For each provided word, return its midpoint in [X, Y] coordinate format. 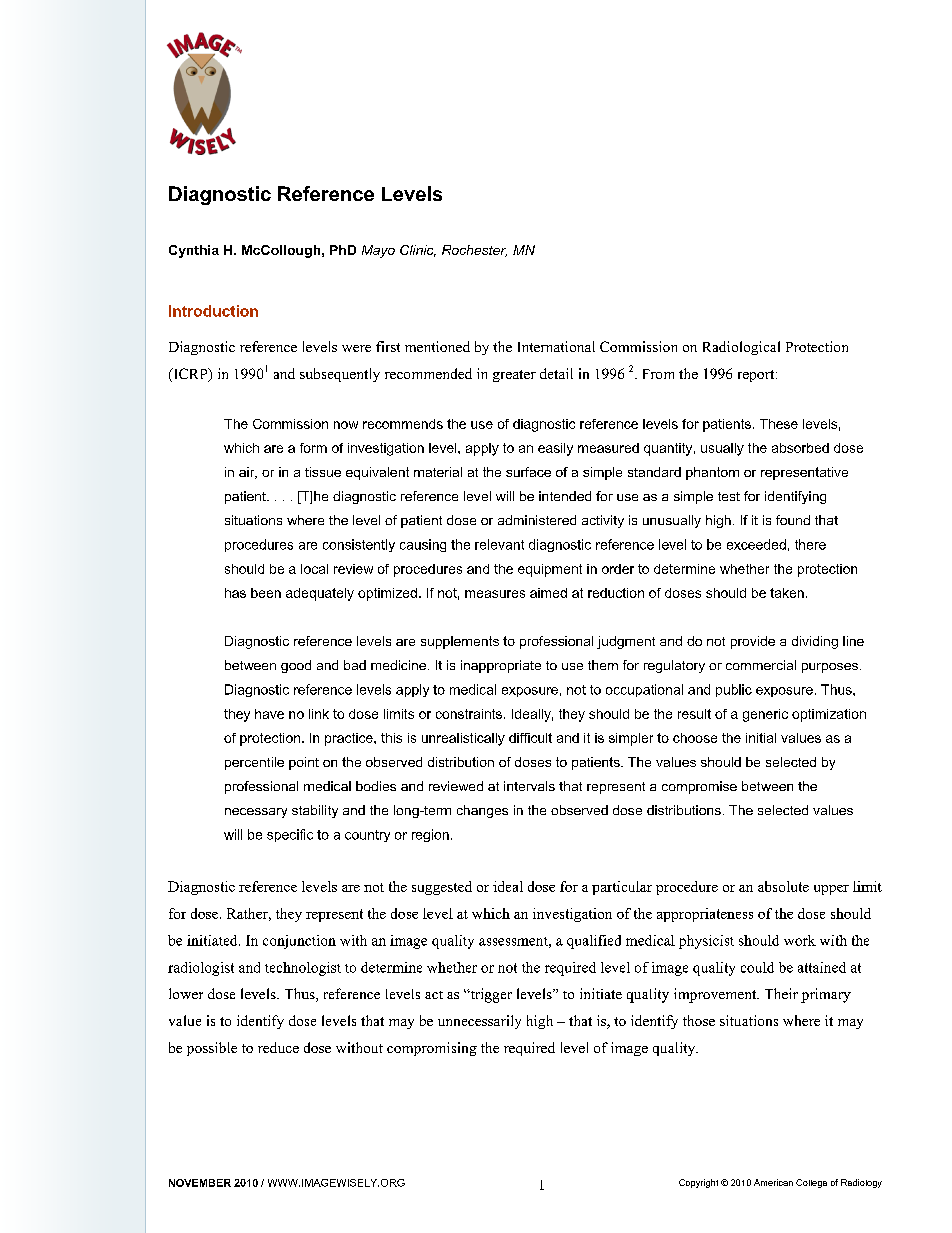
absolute [783, 886]
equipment [550, 570]
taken [787, 593]
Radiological [741, 348]
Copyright [698, 1183]
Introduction [213, 311]
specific [290, 835]
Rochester [474, 251]
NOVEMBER [200, 1183]
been [266, 593]
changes [482, 811]
